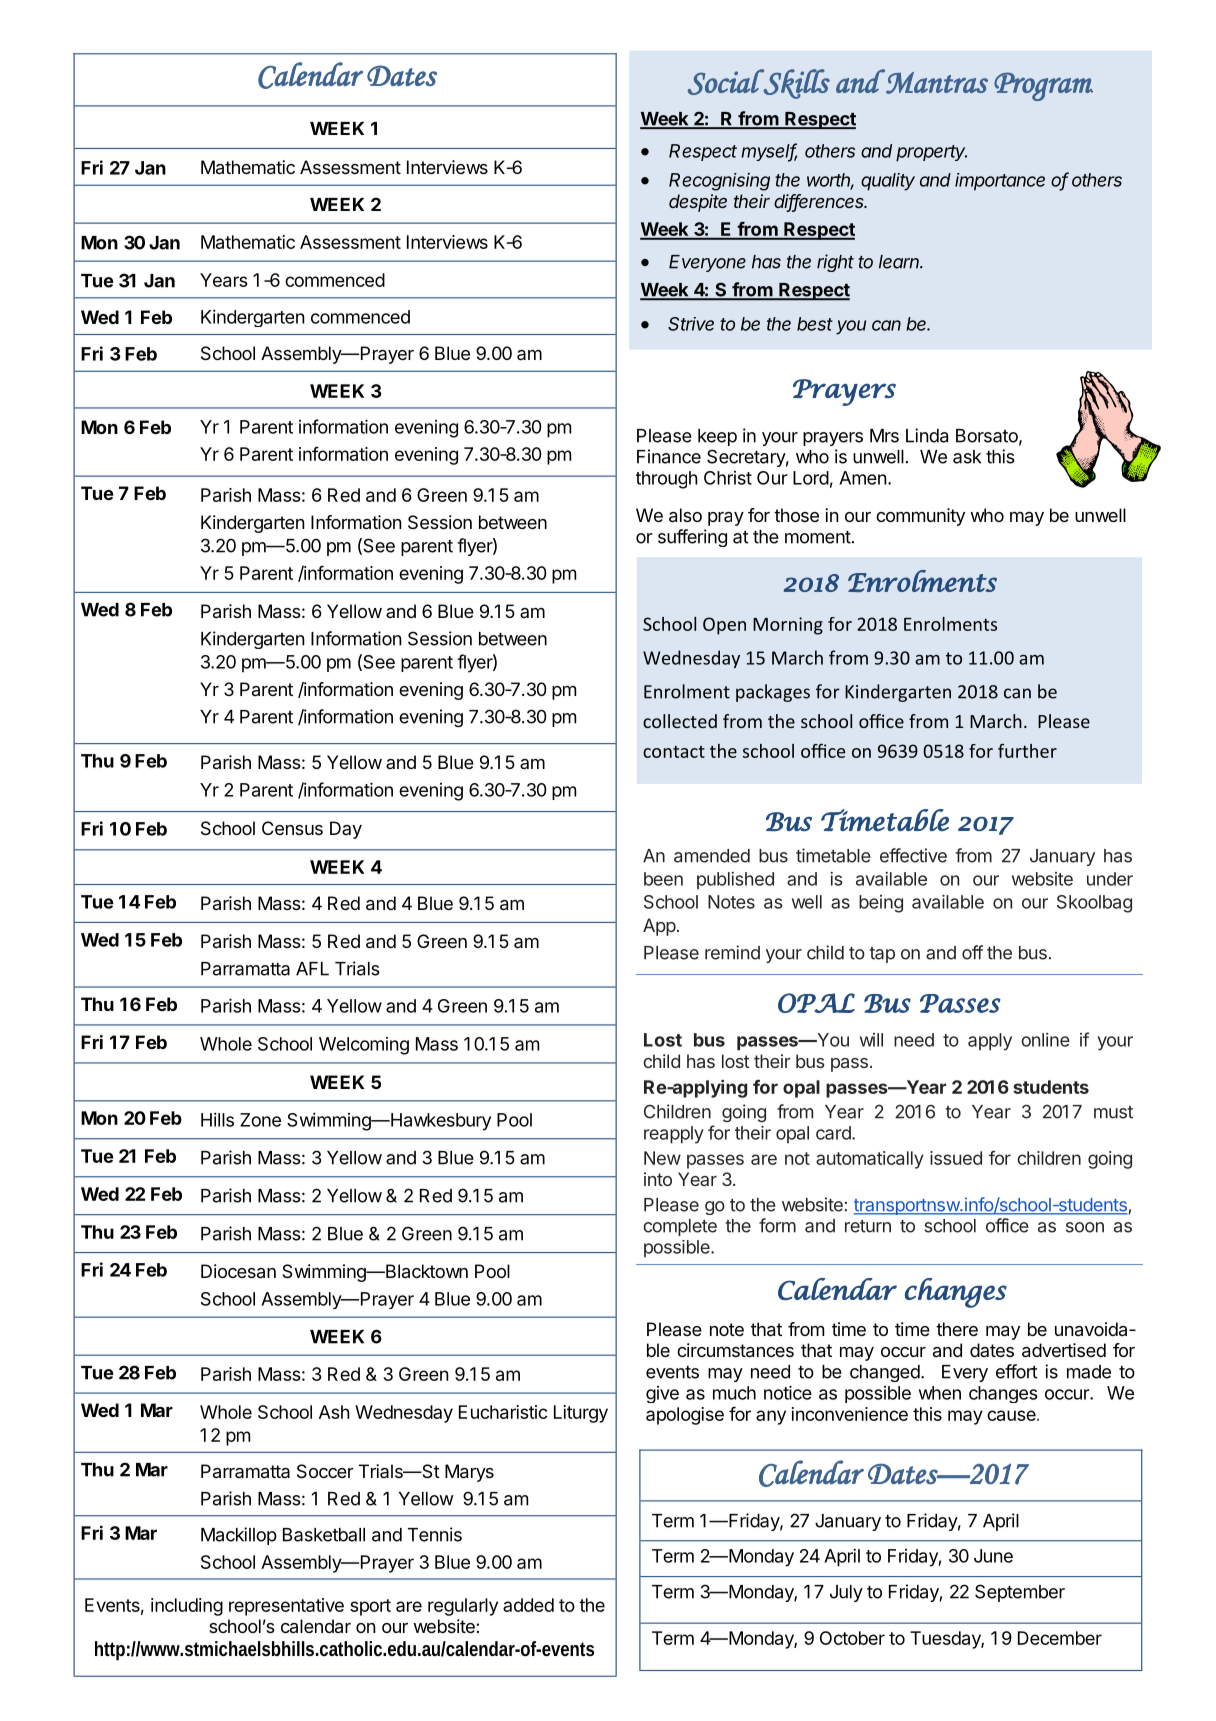 This page has width=1216, height=1721. I want to click on also, so click(685, 515).
